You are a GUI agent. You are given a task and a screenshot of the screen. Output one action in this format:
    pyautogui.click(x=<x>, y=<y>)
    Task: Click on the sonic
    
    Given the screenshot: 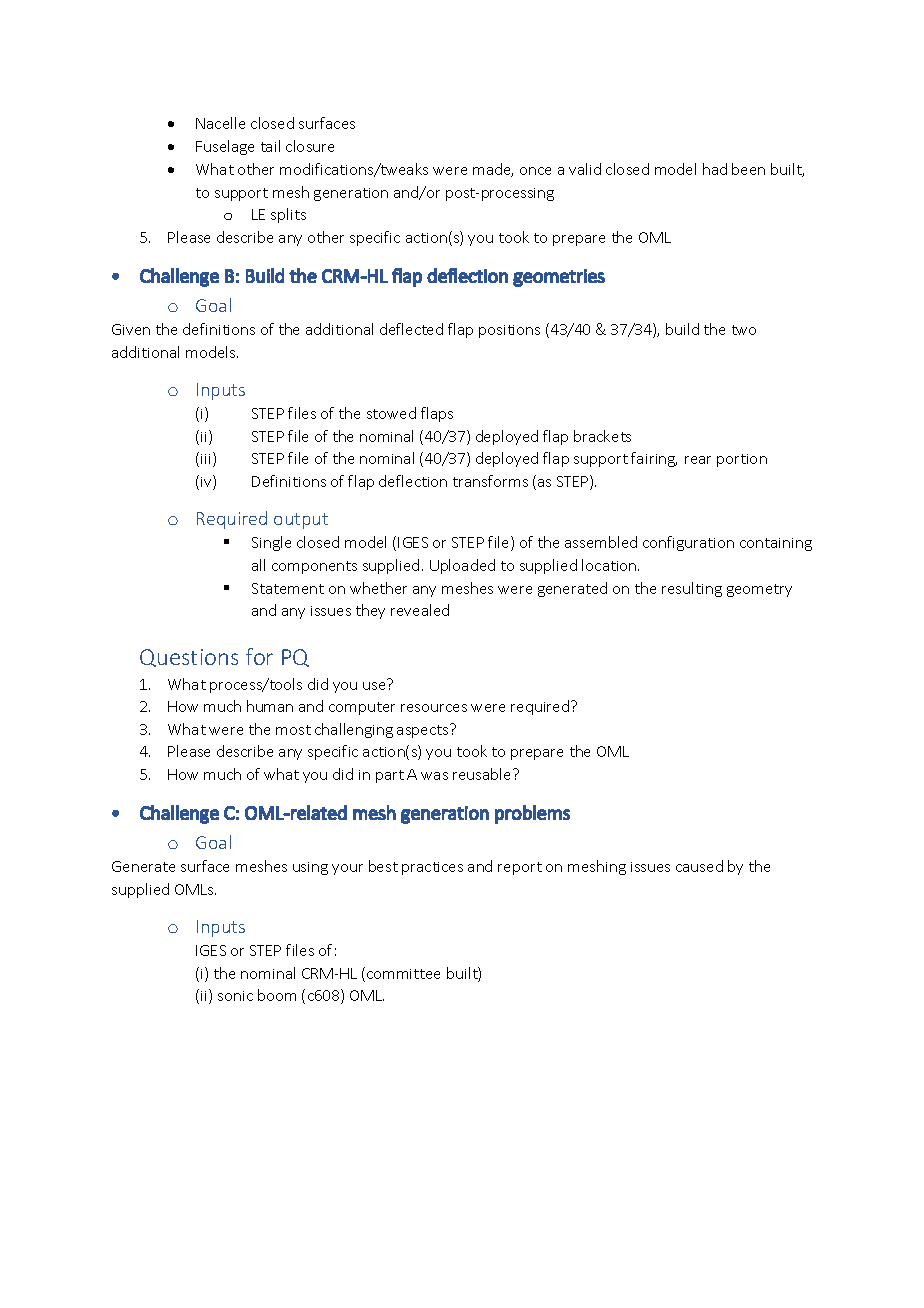 What is the action you would take?
    pyautogui.click(x=235, y=996)
